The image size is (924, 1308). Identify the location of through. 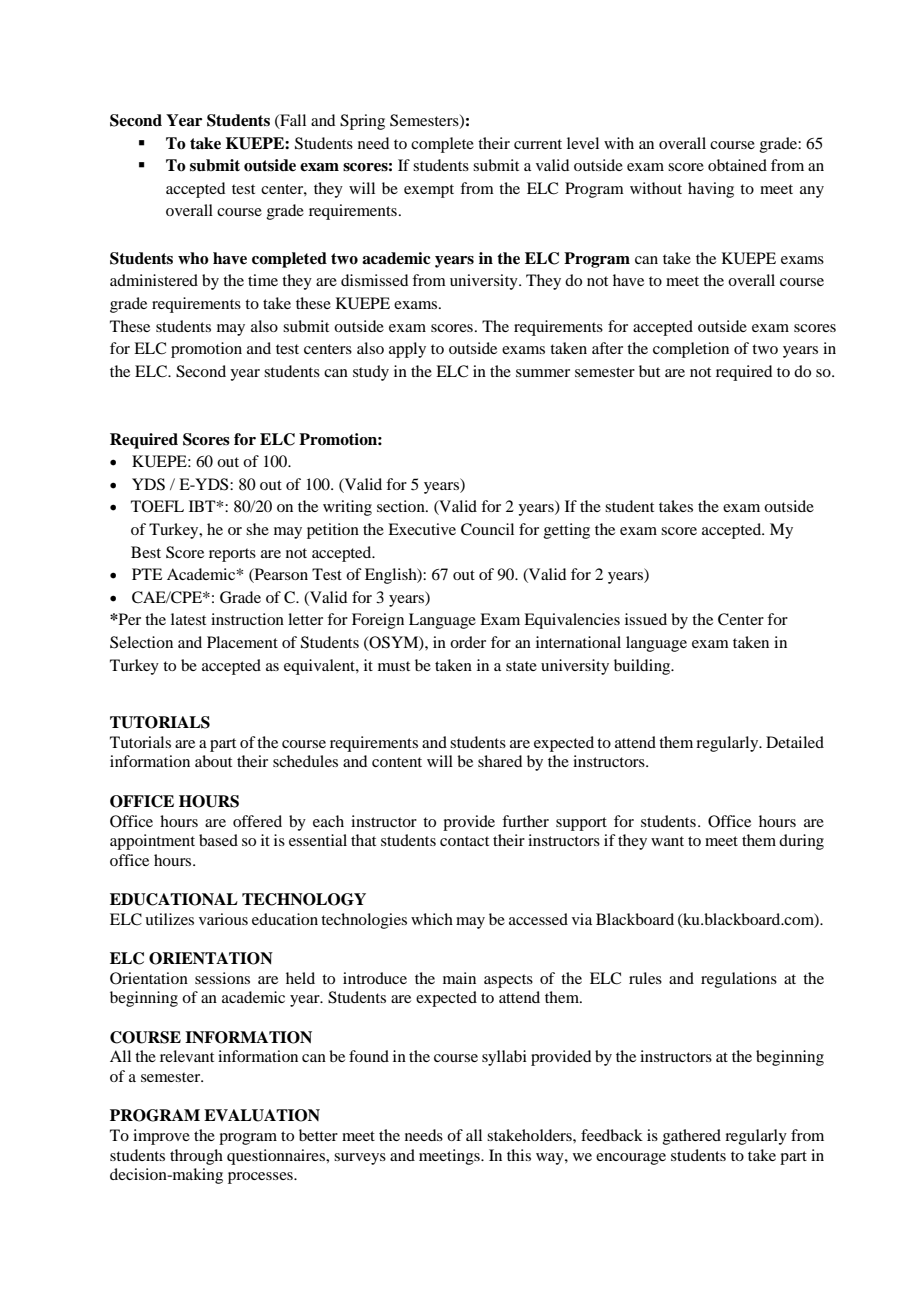
(196, 1157).
